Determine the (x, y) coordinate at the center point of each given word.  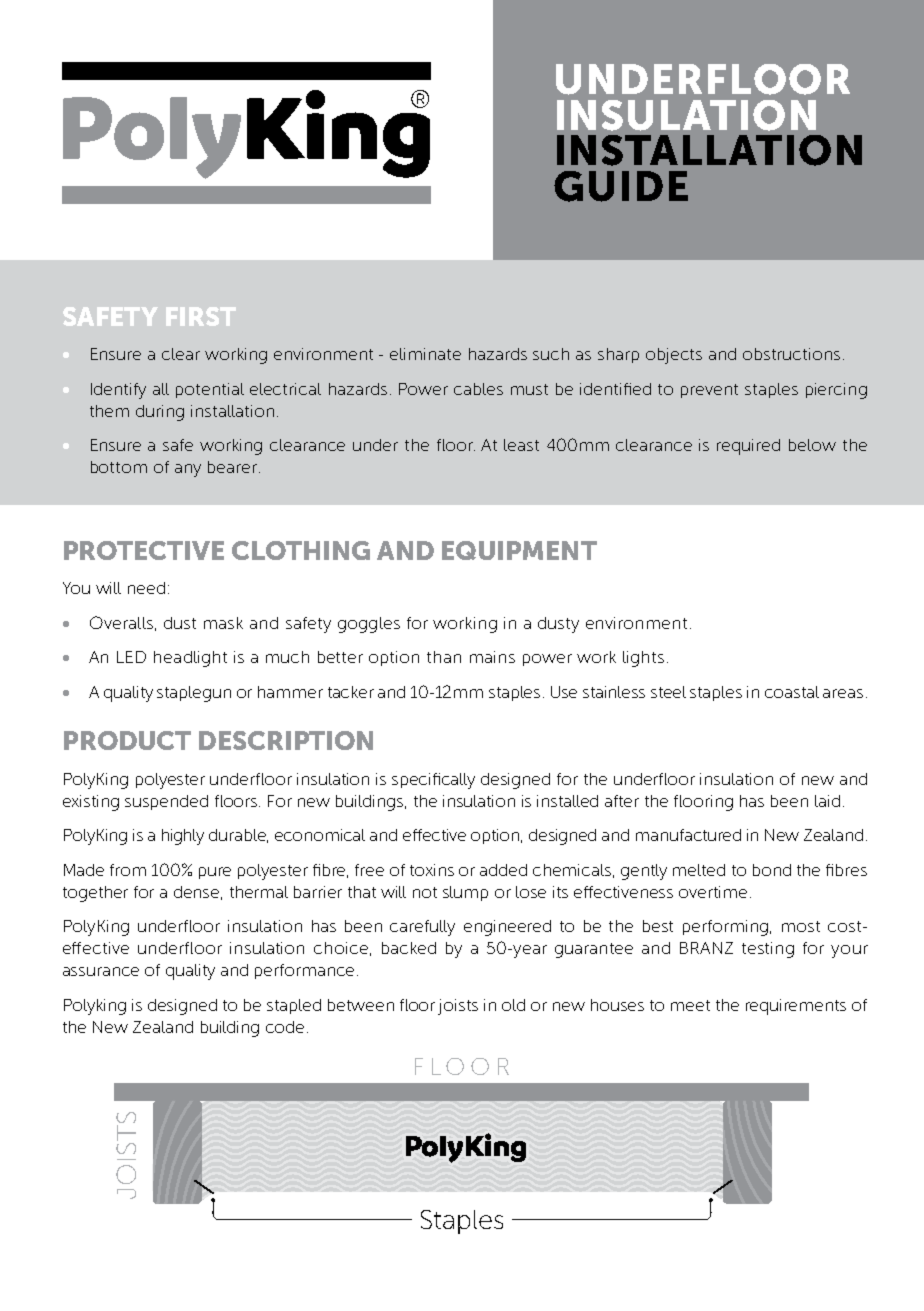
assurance (101, 971)
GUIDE (621, 186)
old (513, 1005)
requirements (796, 1007)
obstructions (791, 354)
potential (210, 390)
